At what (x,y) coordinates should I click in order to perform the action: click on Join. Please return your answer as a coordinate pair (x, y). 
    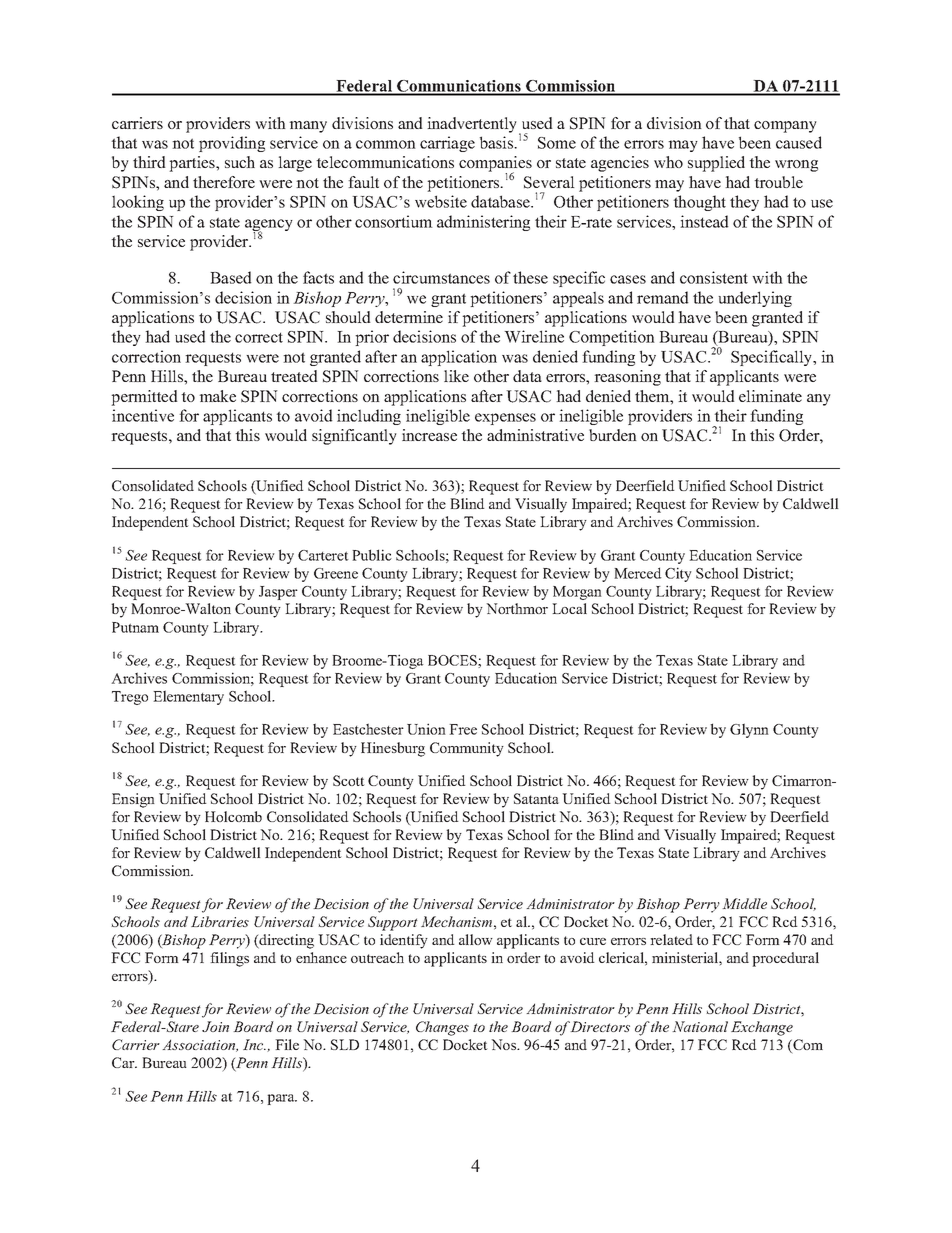
    Looking at the image, I should click on (215, 1026).
